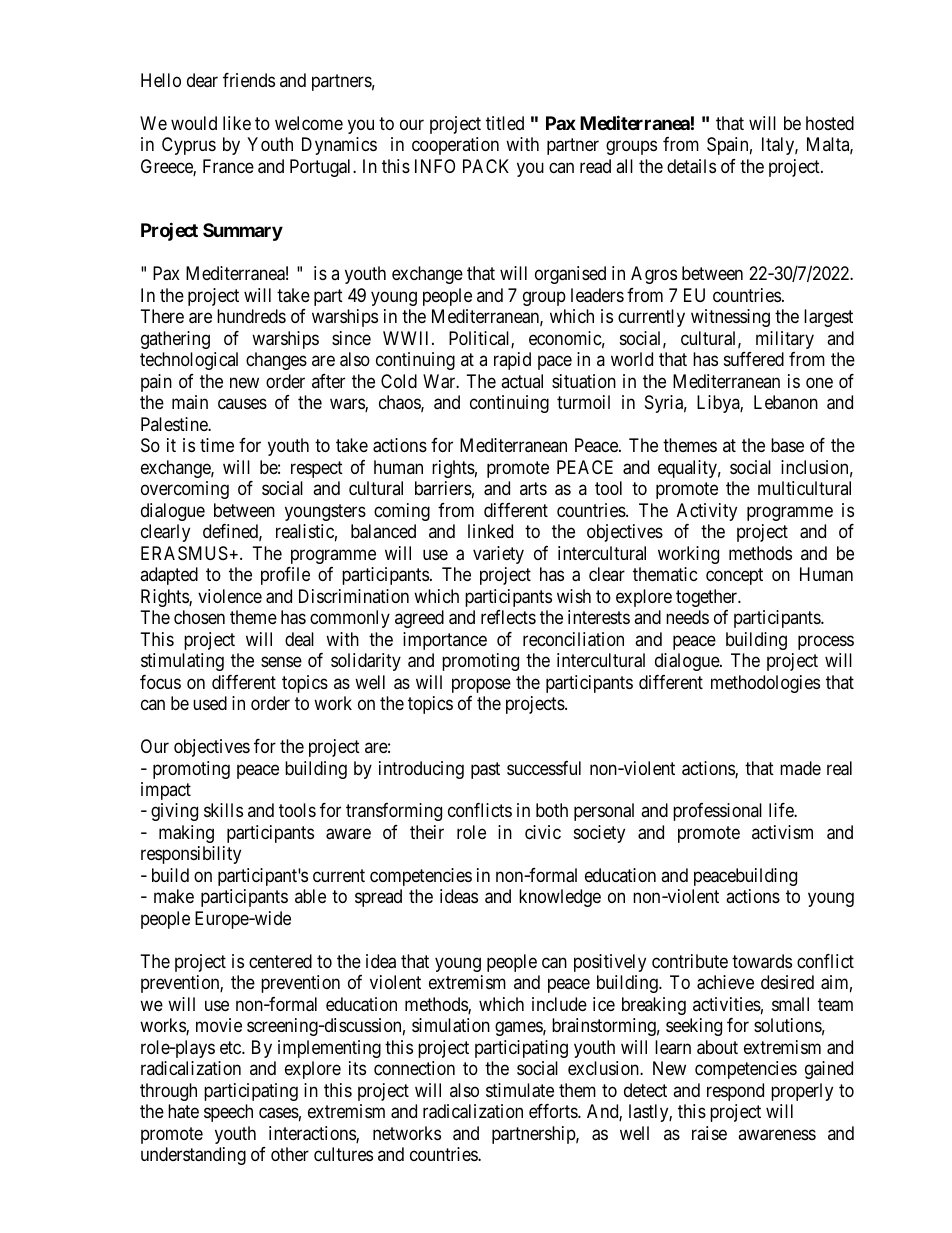 This image has width=952, height=1233. I want to click on hosted, so click(830, 123).
